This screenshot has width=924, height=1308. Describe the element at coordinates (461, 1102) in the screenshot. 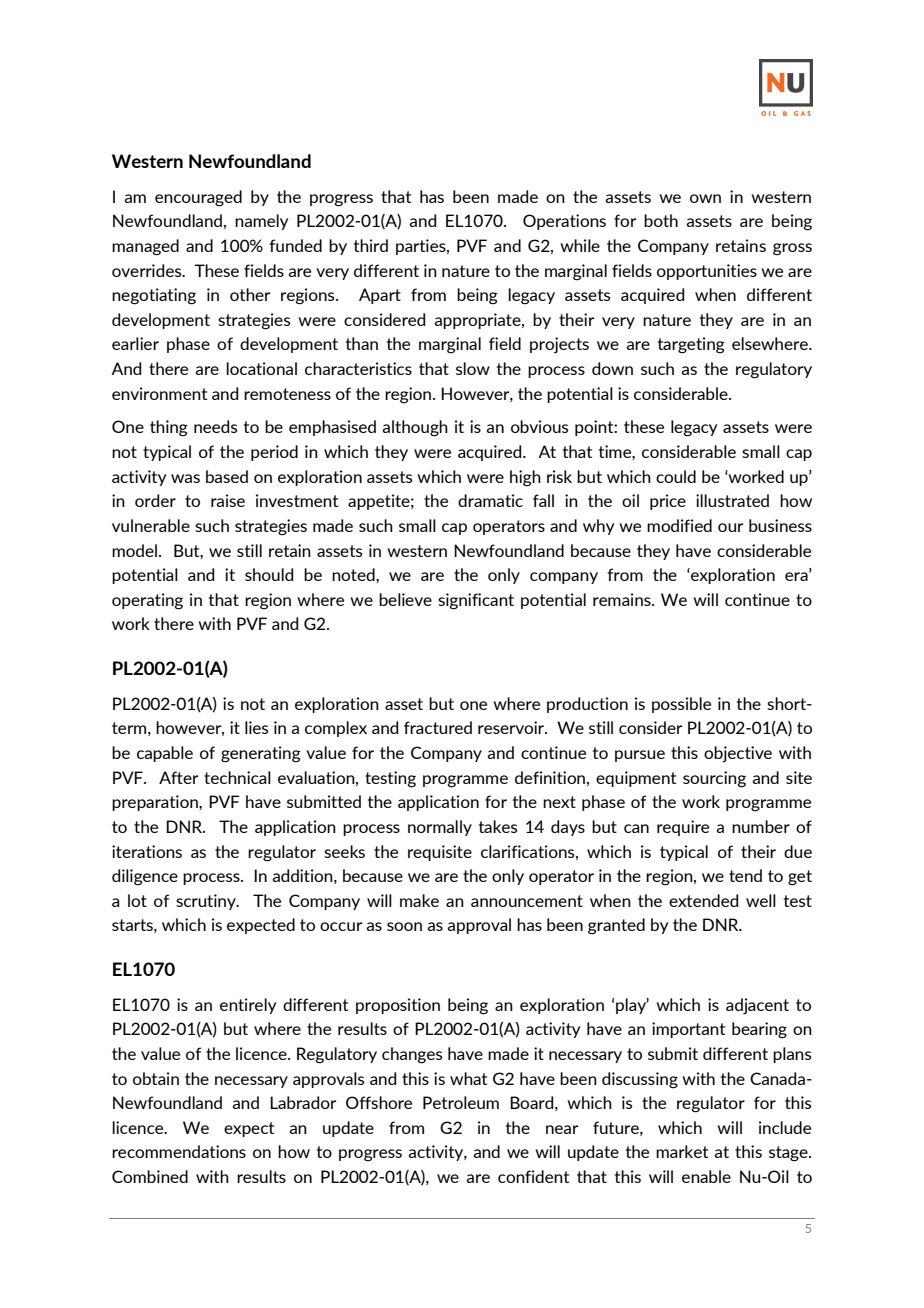

I see `Petroleum` at that location.
